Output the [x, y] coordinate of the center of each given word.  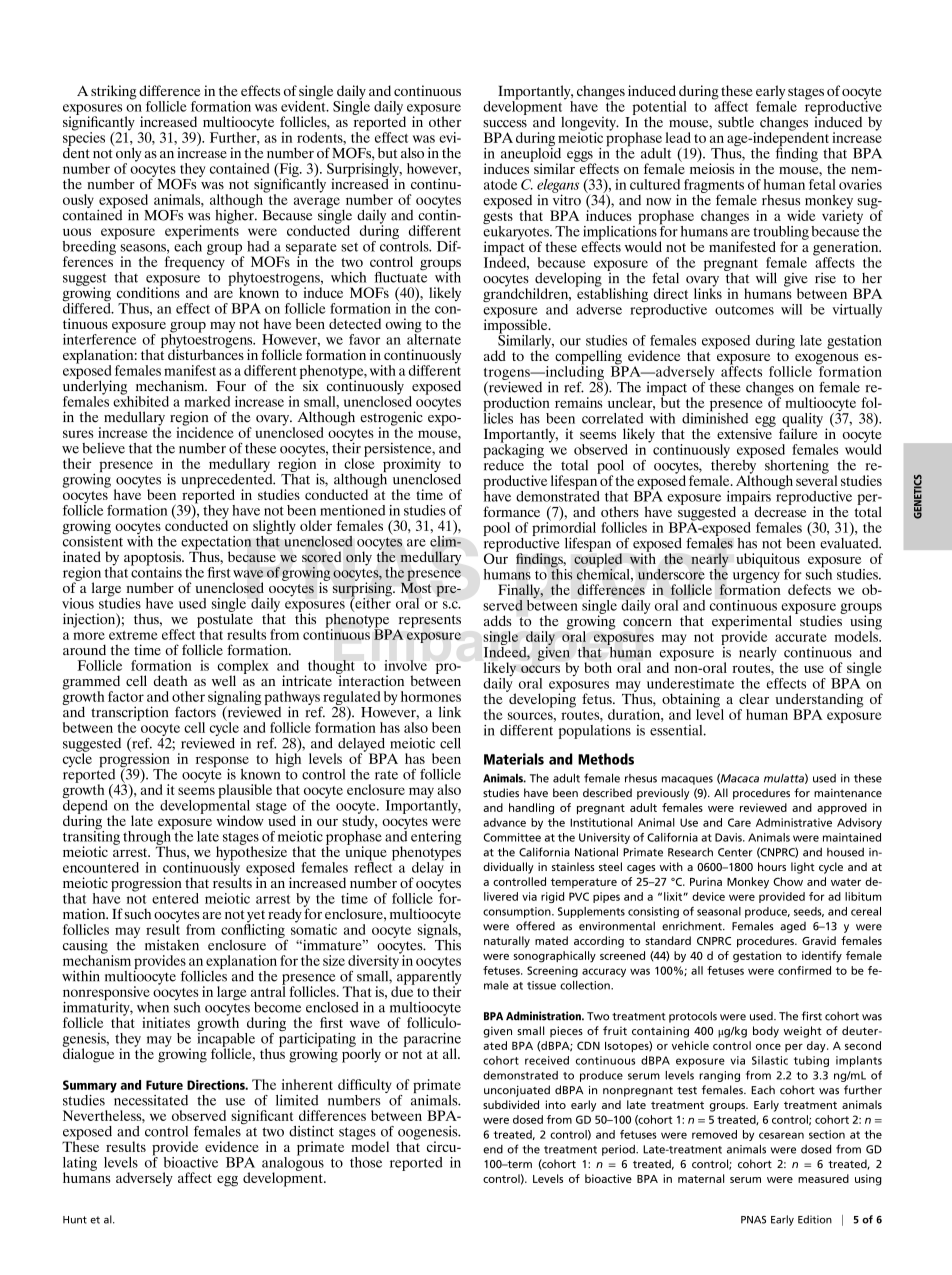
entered [175, 898]
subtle [736, 122]
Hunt [75, 1220]
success [505, 124]
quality [802, 421]
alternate [434, 338]
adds [497, 620]
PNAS [753, 1220]
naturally [507, 942]
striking [114, 92]
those [366, 1162]
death [171, 680]
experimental [752, 623]
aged [793, 927]
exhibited [141, 400]
